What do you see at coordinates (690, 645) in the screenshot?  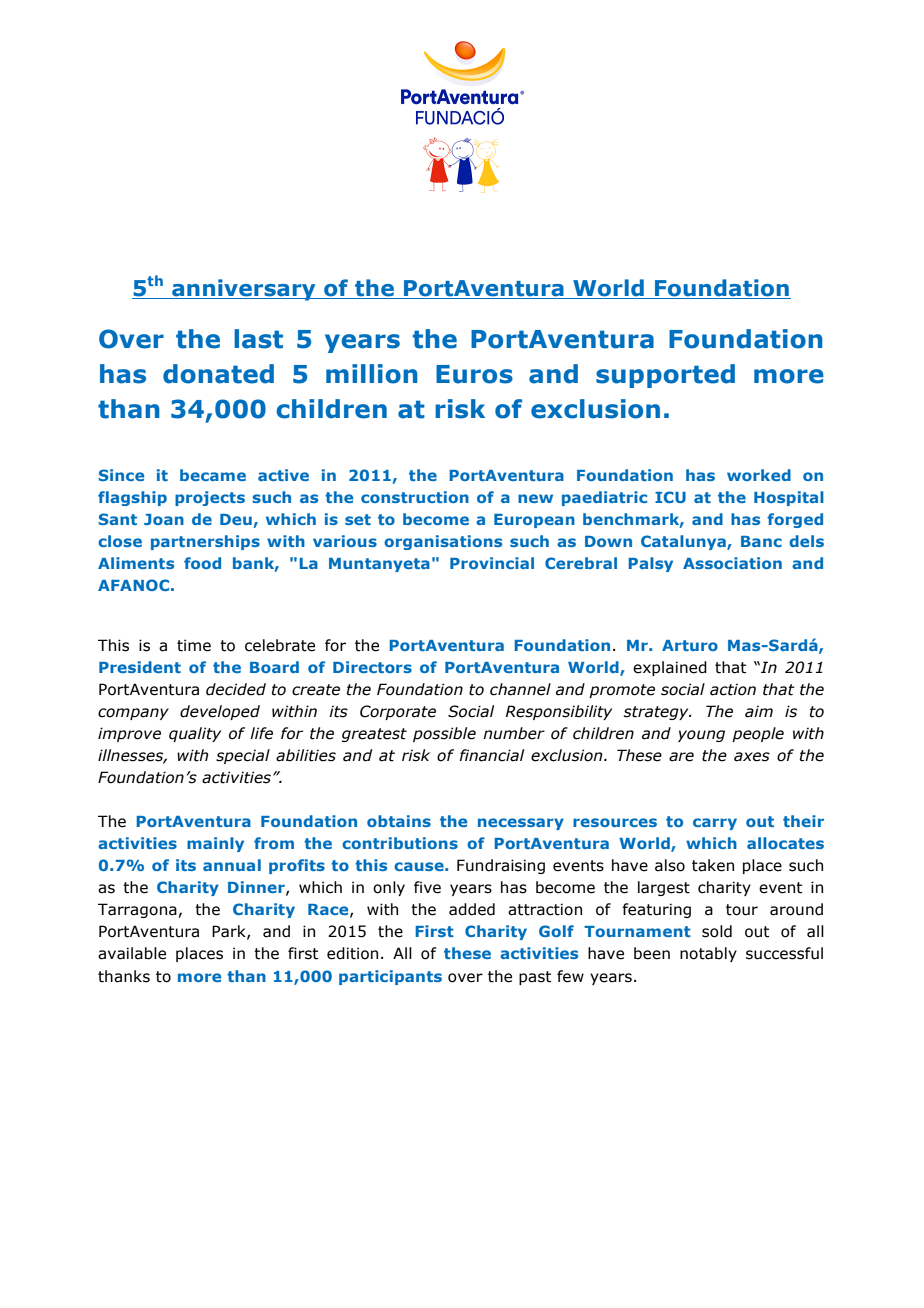 I see `Arturo` at bounding box center [690, 645].
